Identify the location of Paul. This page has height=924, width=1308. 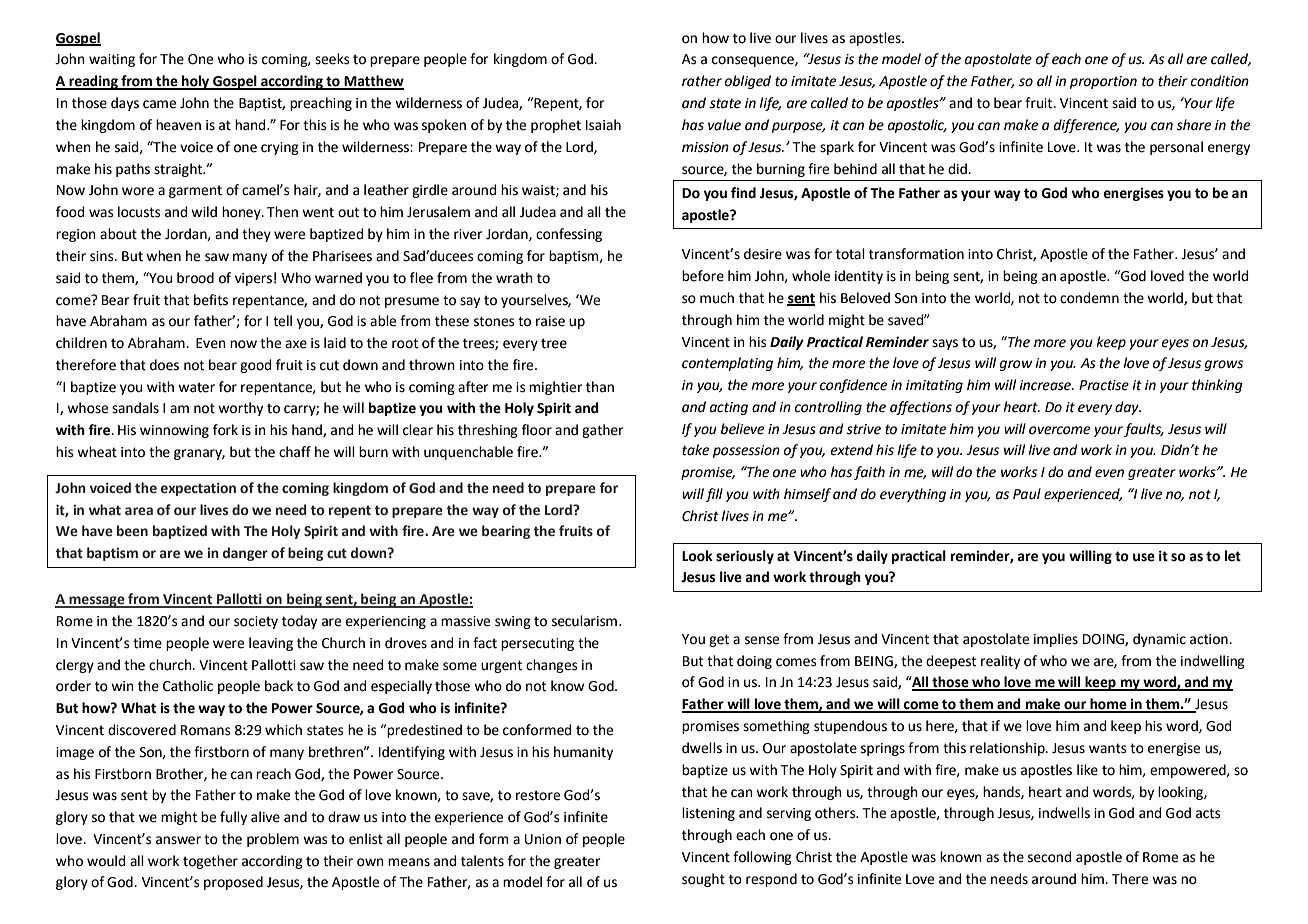
(1027, 494).
